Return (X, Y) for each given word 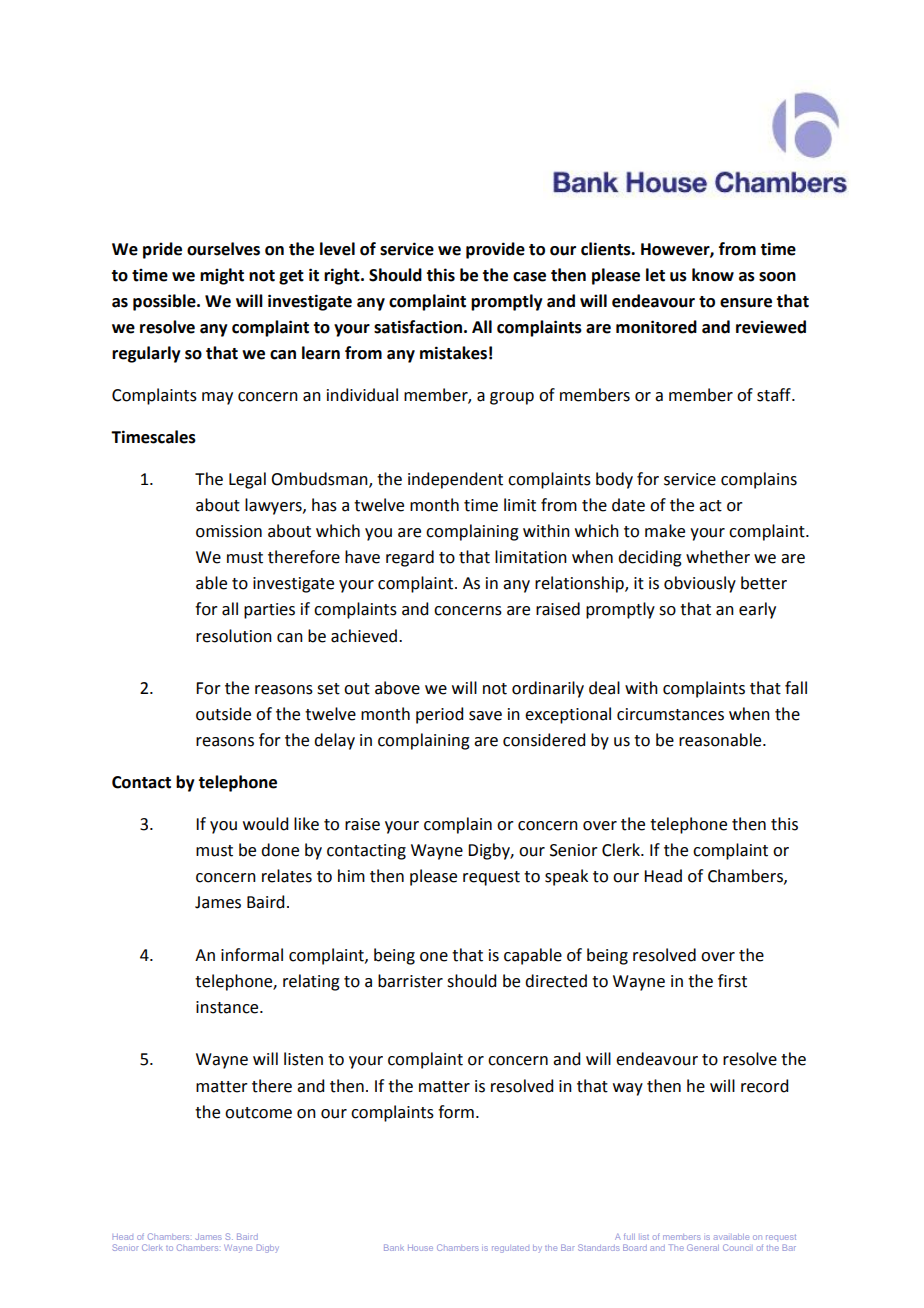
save (485, 716)
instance (228, 1007)
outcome (258, 1113)
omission (229, 531)
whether (718, 557)
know (713, 275)
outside (223, 714)
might (222, 276)
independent (455, 480)
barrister (410, 981)
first (732, 981)
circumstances (670, 714)
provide (495, 250)
